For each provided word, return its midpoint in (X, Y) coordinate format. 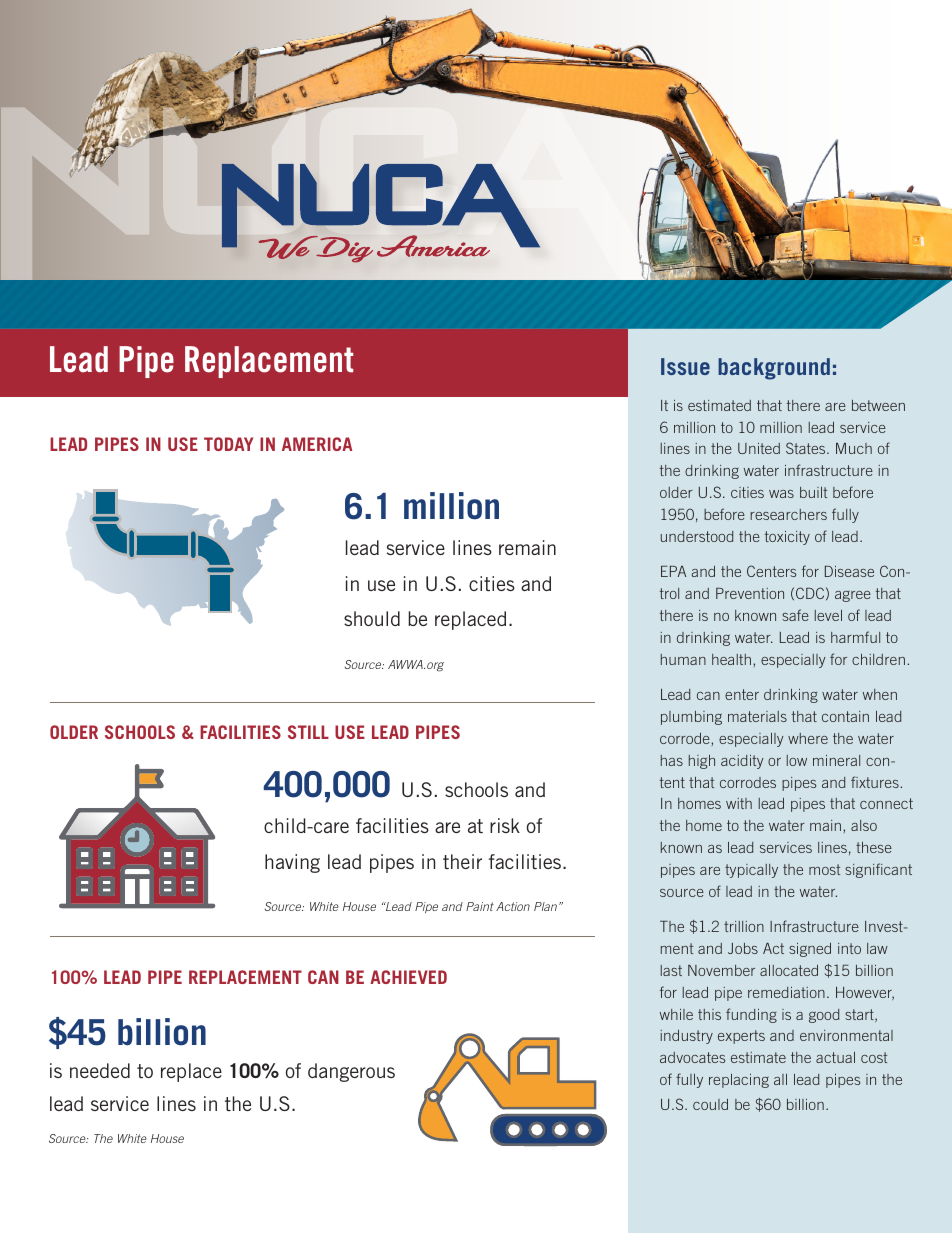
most (824, 869)
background (774, 369)
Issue (685, 366)
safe (795, 615)
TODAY (228, 444)
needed (100, 1070)
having (292, 863)
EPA (673, 571)
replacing (739, 1081)
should (372, 618)
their (462, 861)
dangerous (351, 1072)
